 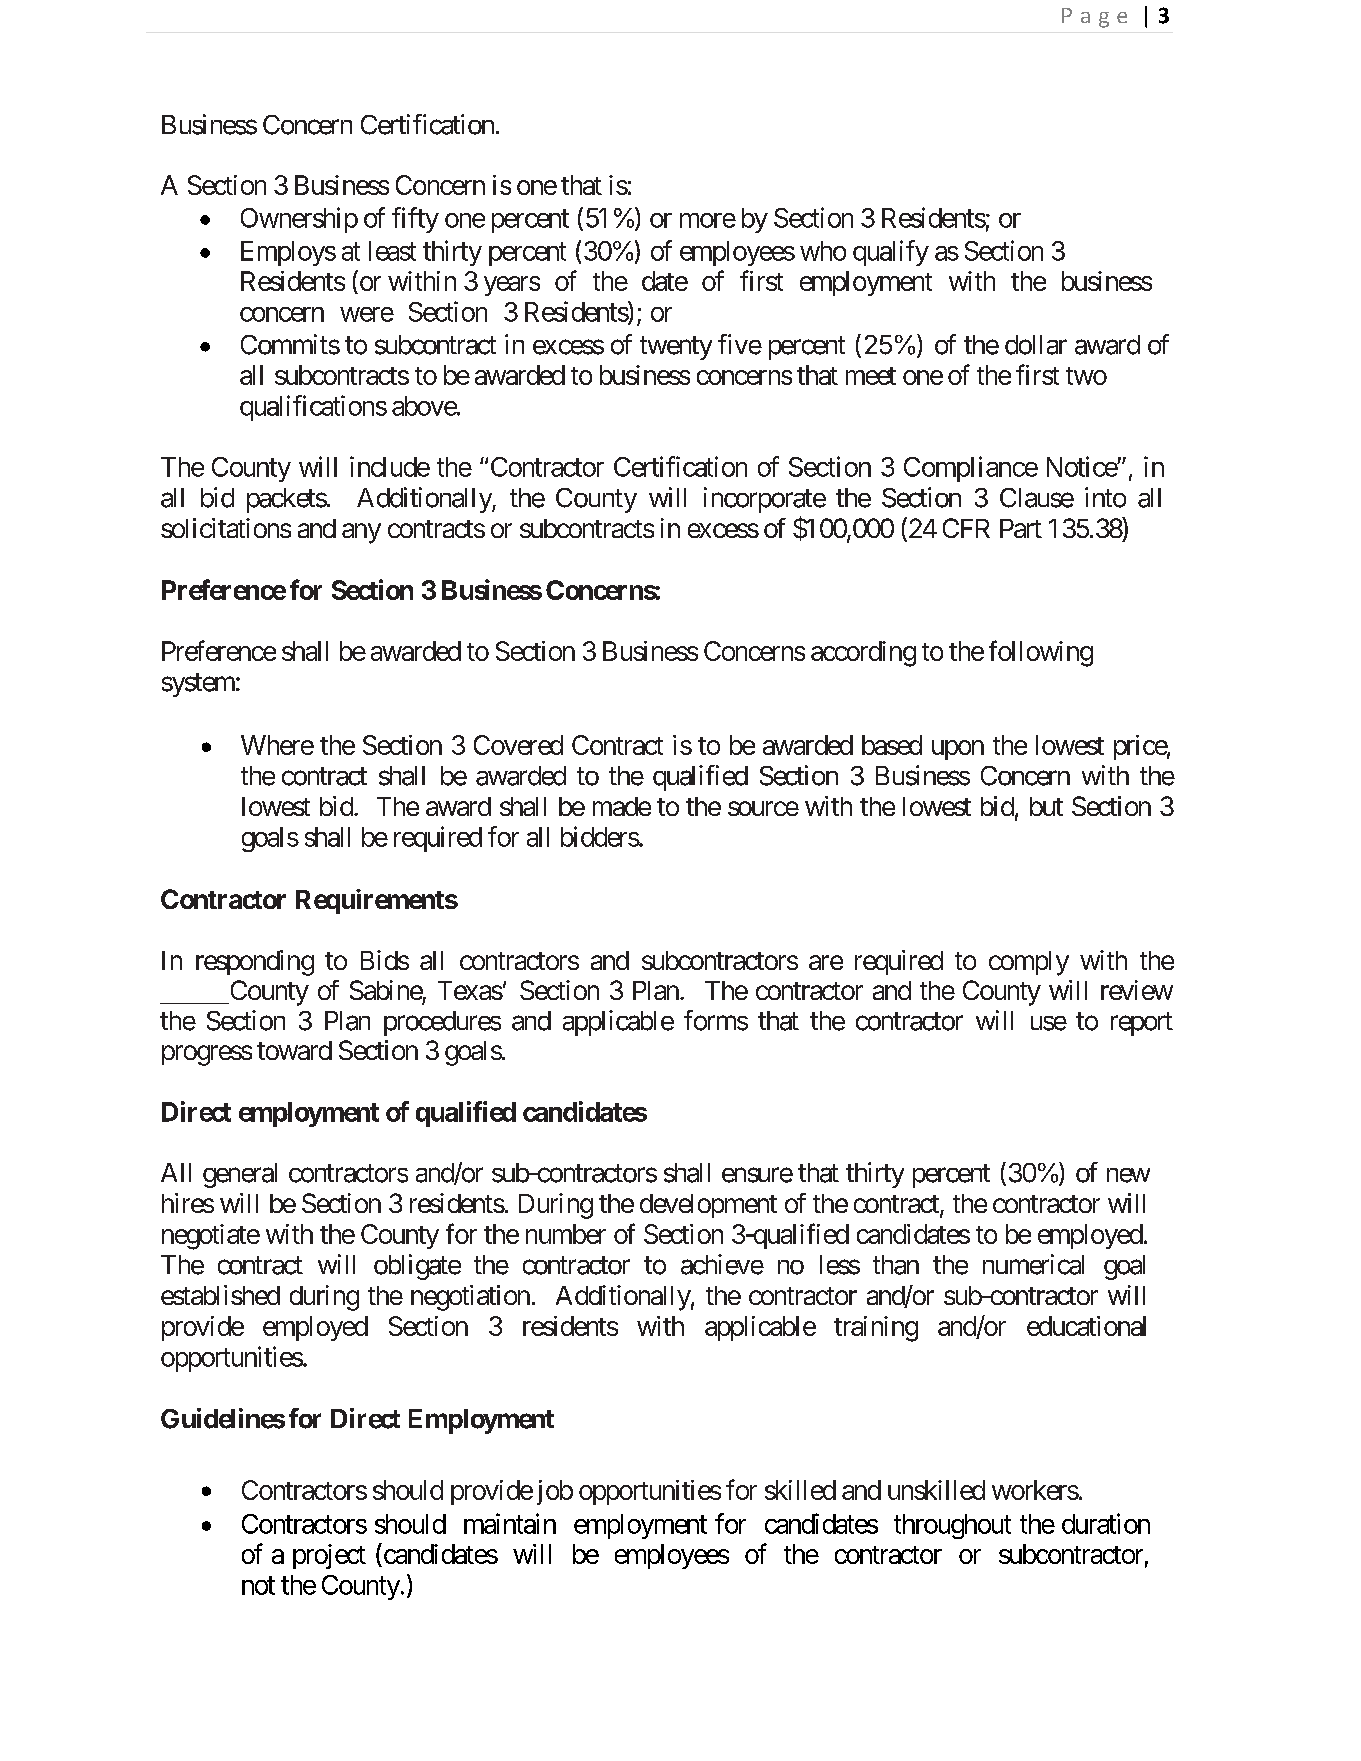 I want to click on development, so click(x=708, y=1206).
